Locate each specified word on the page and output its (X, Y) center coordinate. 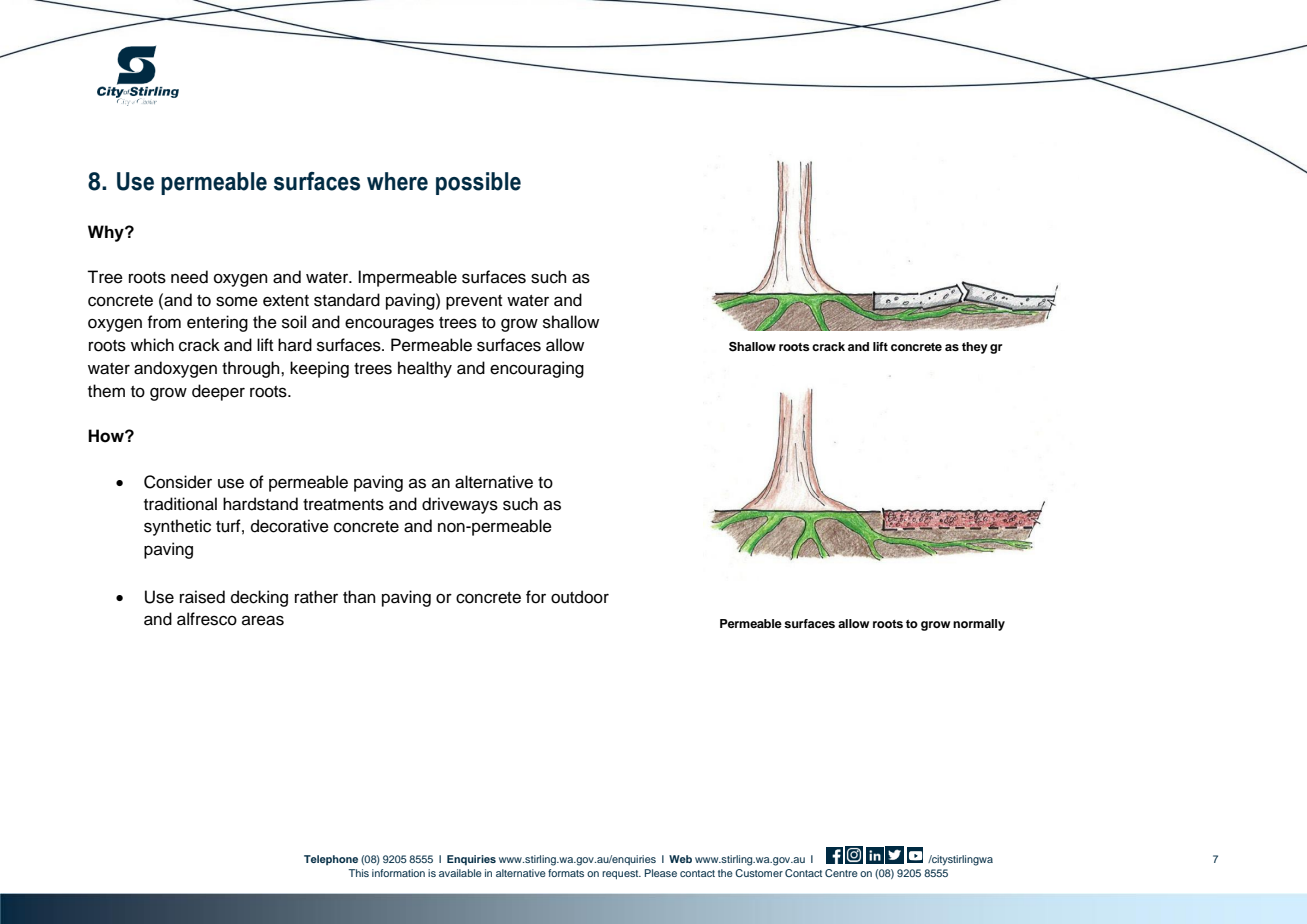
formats (566, 873)
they (975, 348)
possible (478, 183)
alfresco (207, 619)
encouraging (537, 369)
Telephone (331, 860)
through (252, 369)
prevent (474, 302)
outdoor (580, 597)
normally (979, 625)
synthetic (177, 527)
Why (107, 233)
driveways (460, 505)
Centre (841, 873)
